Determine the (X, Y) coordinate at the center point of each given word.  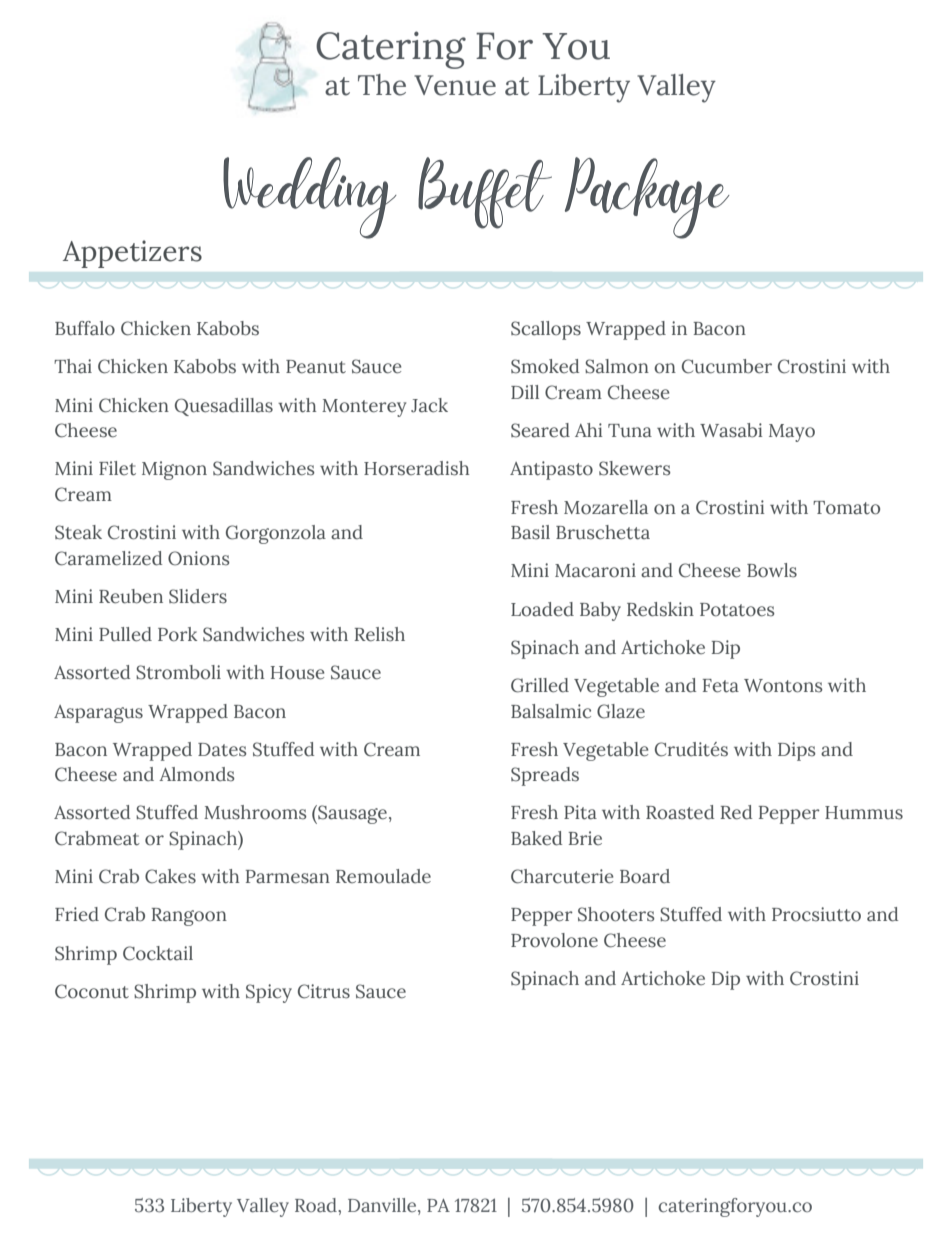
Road (317, 1205)
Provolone (554, 940)
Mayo (792, 433)
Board (645, 876)
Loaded (542, 609)
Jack (429, 405)
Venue (455, 85)
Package (647, 198)
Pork (177, 634)
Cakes (170, 876)
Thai (73, 366)
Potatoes (737, 610)
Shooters (616, 914)
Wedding (310, 198)
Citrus (324, 991)
